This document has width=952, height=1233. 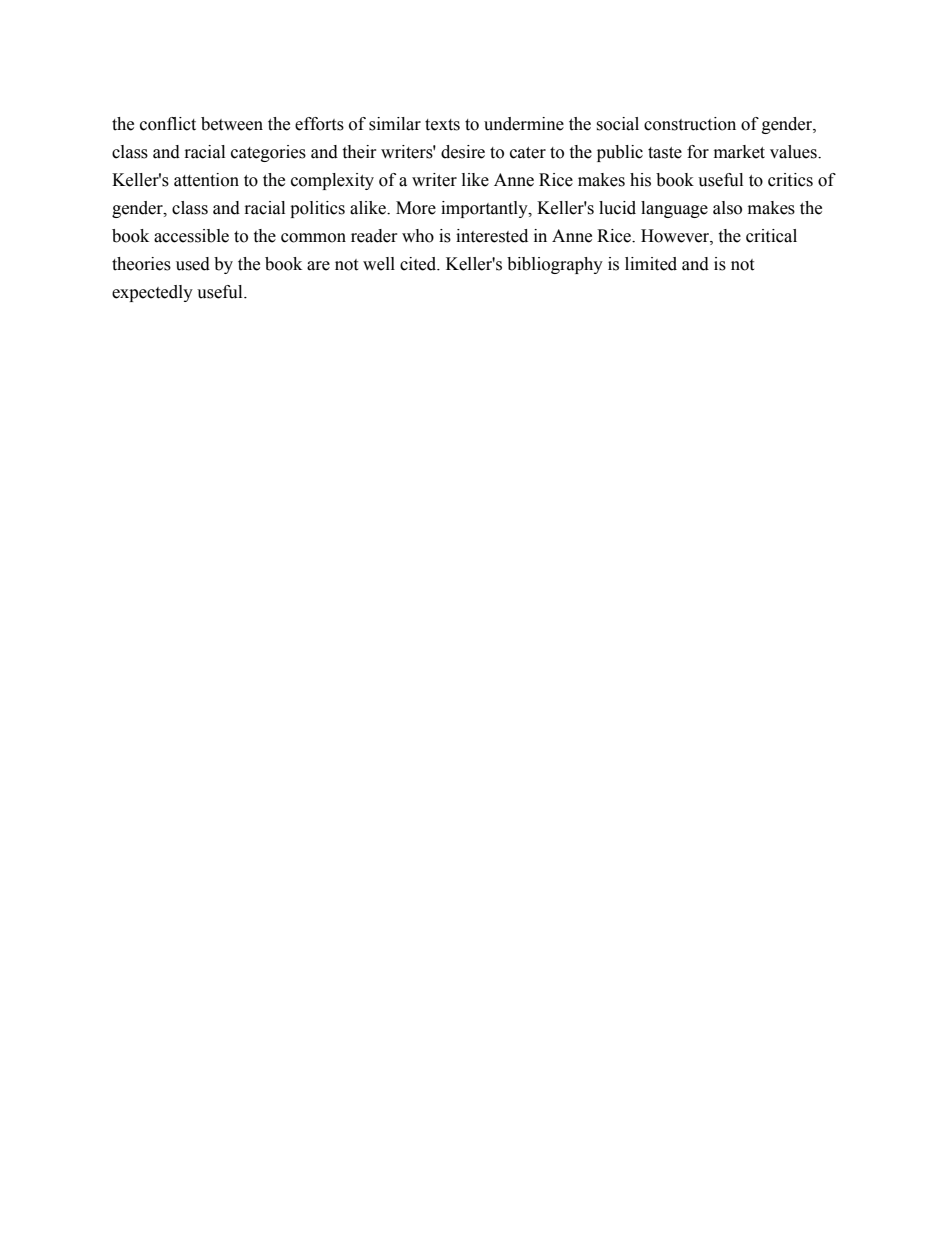 I want to click on expectedly, so click(x=152, y=293).
